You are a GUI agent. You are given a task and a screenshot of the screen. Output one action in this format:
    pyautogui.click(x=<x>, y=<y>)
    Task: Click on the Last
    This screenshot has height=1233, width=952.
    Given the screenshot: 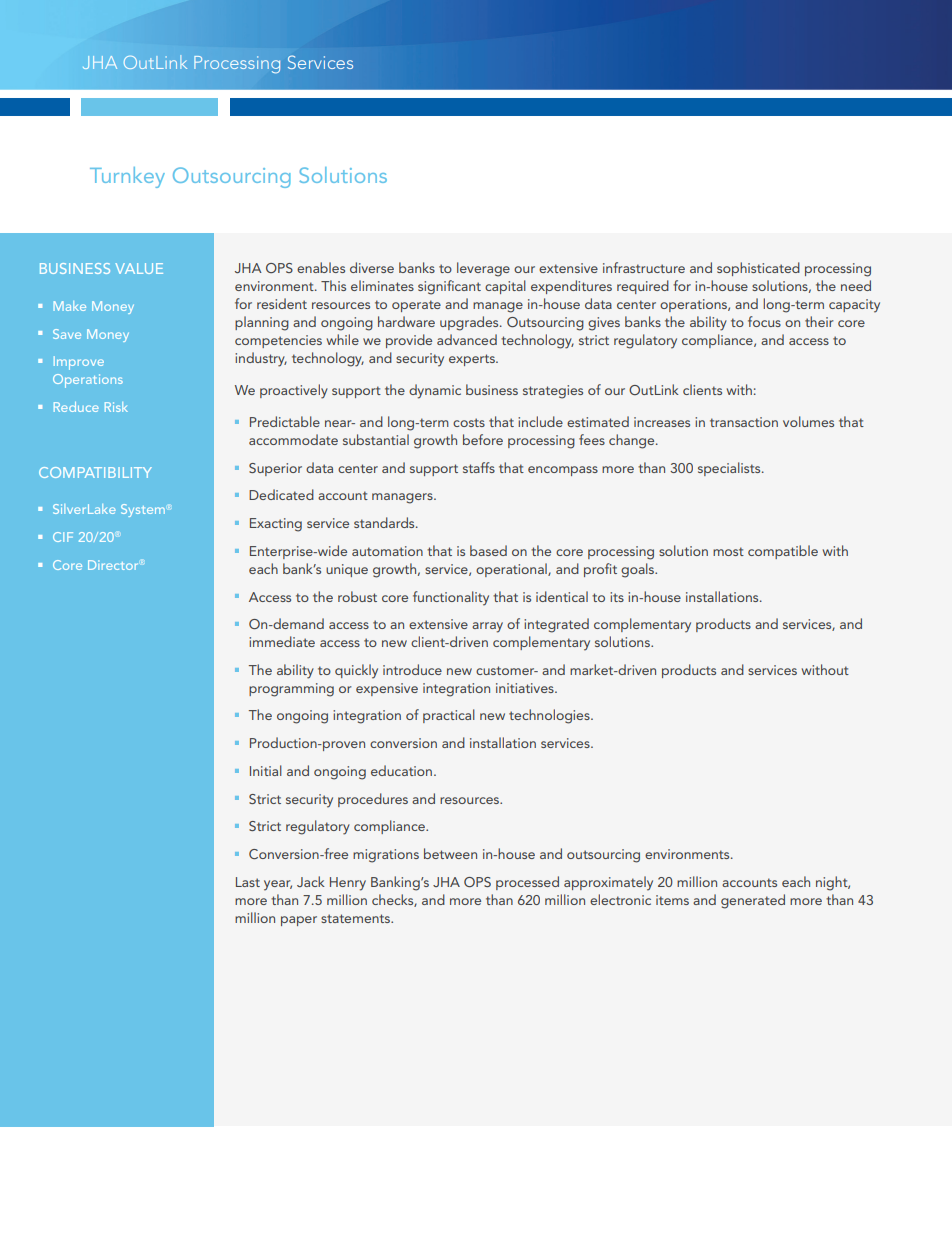 What is the action you would take?
    pyautogui.click(x=248, y=882)
